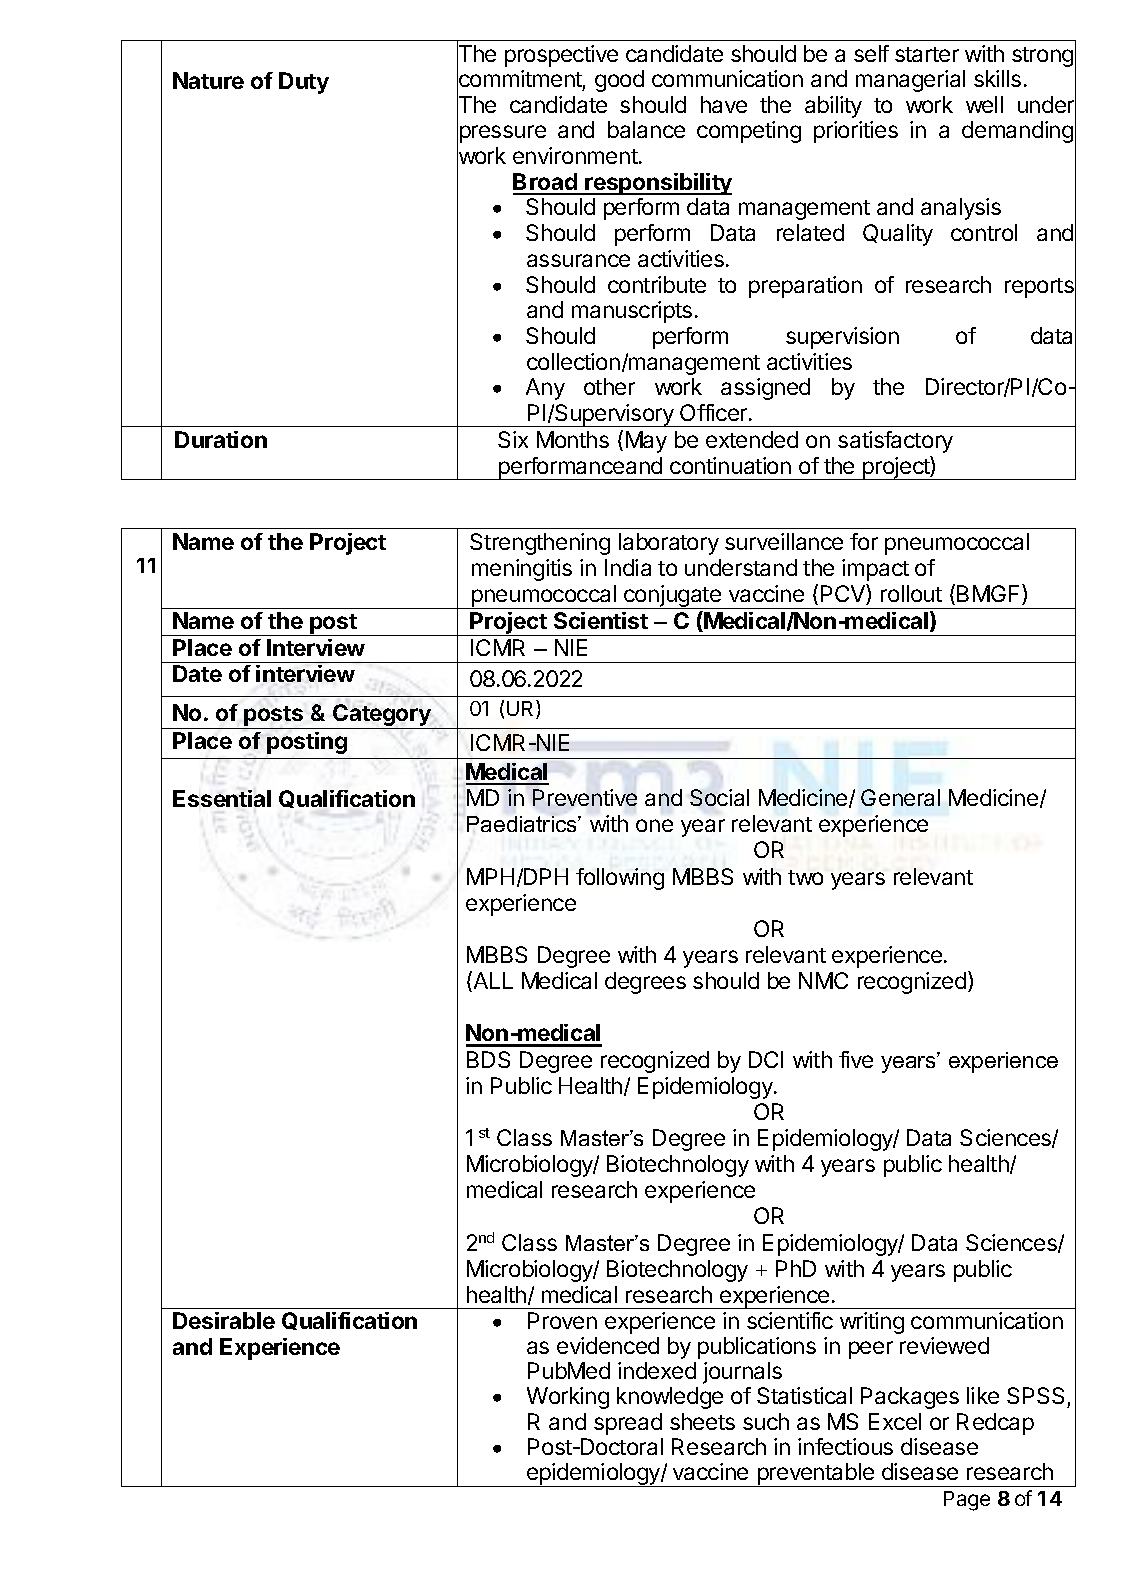  I want to click on Preventive, so click(585, 797).
